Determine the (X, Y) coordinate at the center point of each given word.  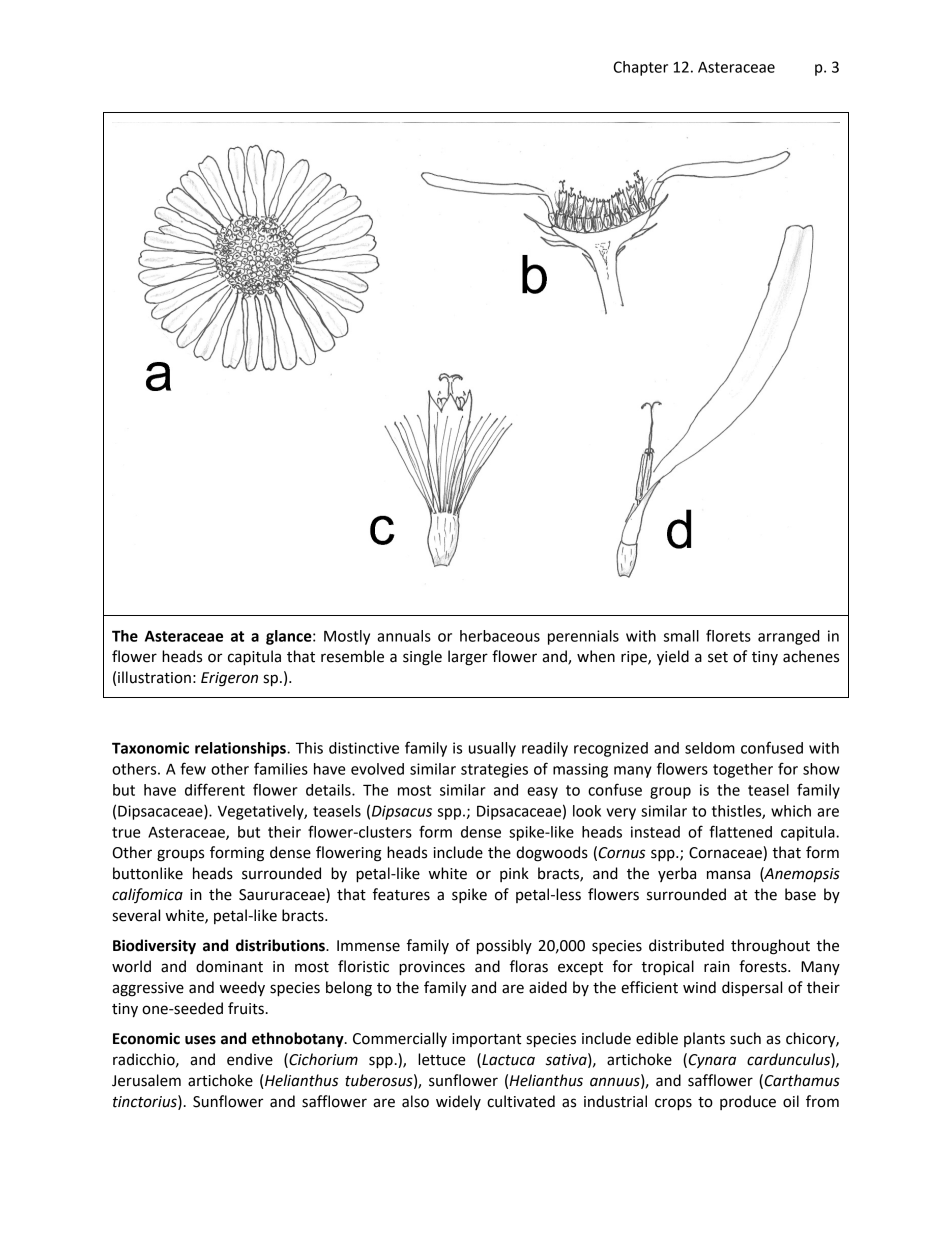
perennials (583, 637)
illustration (154, 677)
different (215, 789)
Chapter (640, 68)
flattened (740, 831)
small (681, 636)
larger (468, 658)
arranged (789, 637)
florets (728, 635)
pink (514, 874)
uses (200, 1040)
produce (748, 1102)
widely (458, 1102)
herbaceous (500, 636)
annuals (404, 636)
